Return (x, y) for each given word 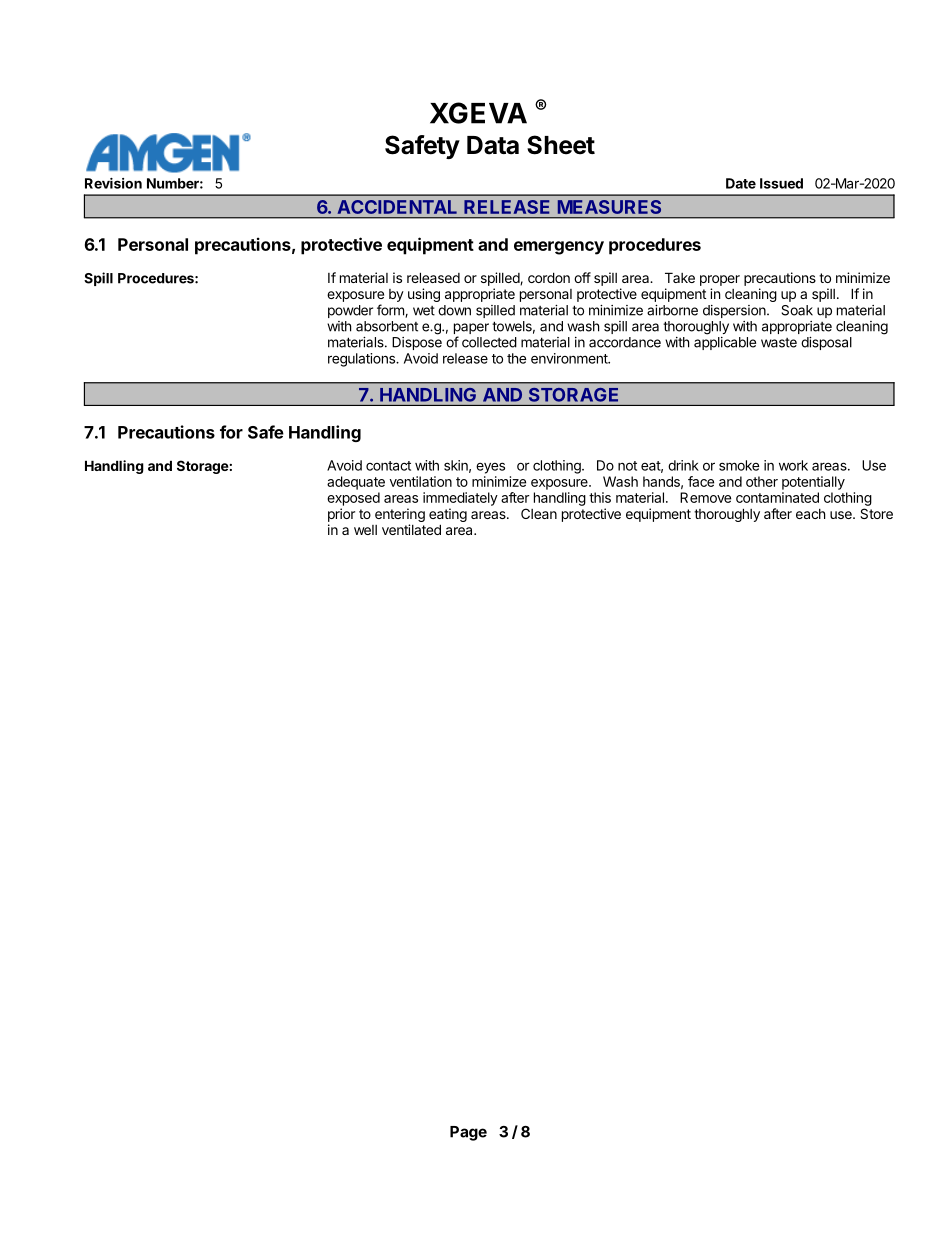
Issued (781, 183)
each (810, 514)
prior (341, 515)
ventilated (411, 529)
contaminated (777, 497)
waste (779, 343)
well (365, 530)
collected (489, 342)
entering (400, 515)
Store (876, 513)
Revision (113, 183)
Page (468, 1133)
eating (448, 515)
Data (493, 145)
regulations (362, 360)
